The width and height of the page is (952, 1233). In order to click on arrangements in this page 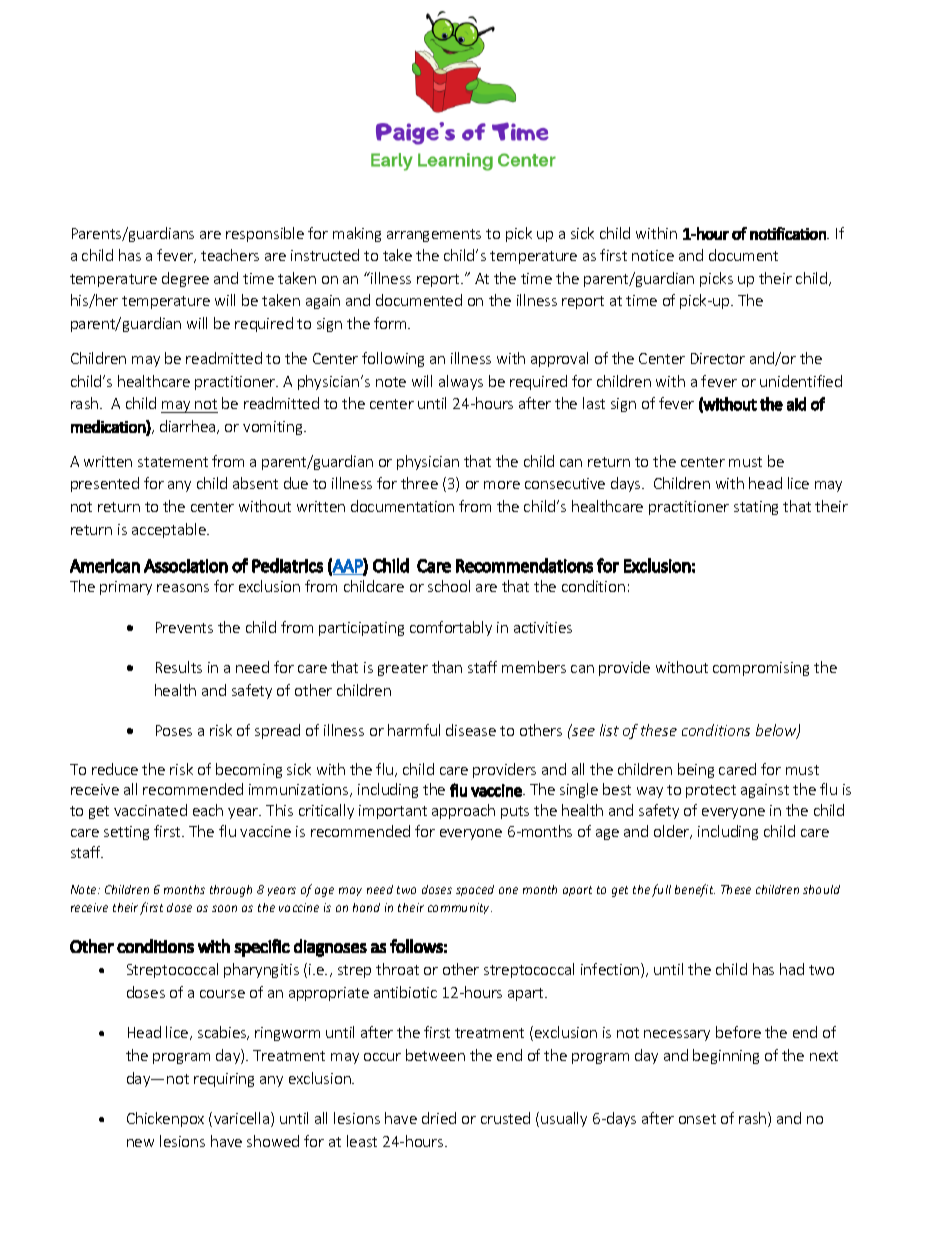, I will do `click(434, 235)`.
